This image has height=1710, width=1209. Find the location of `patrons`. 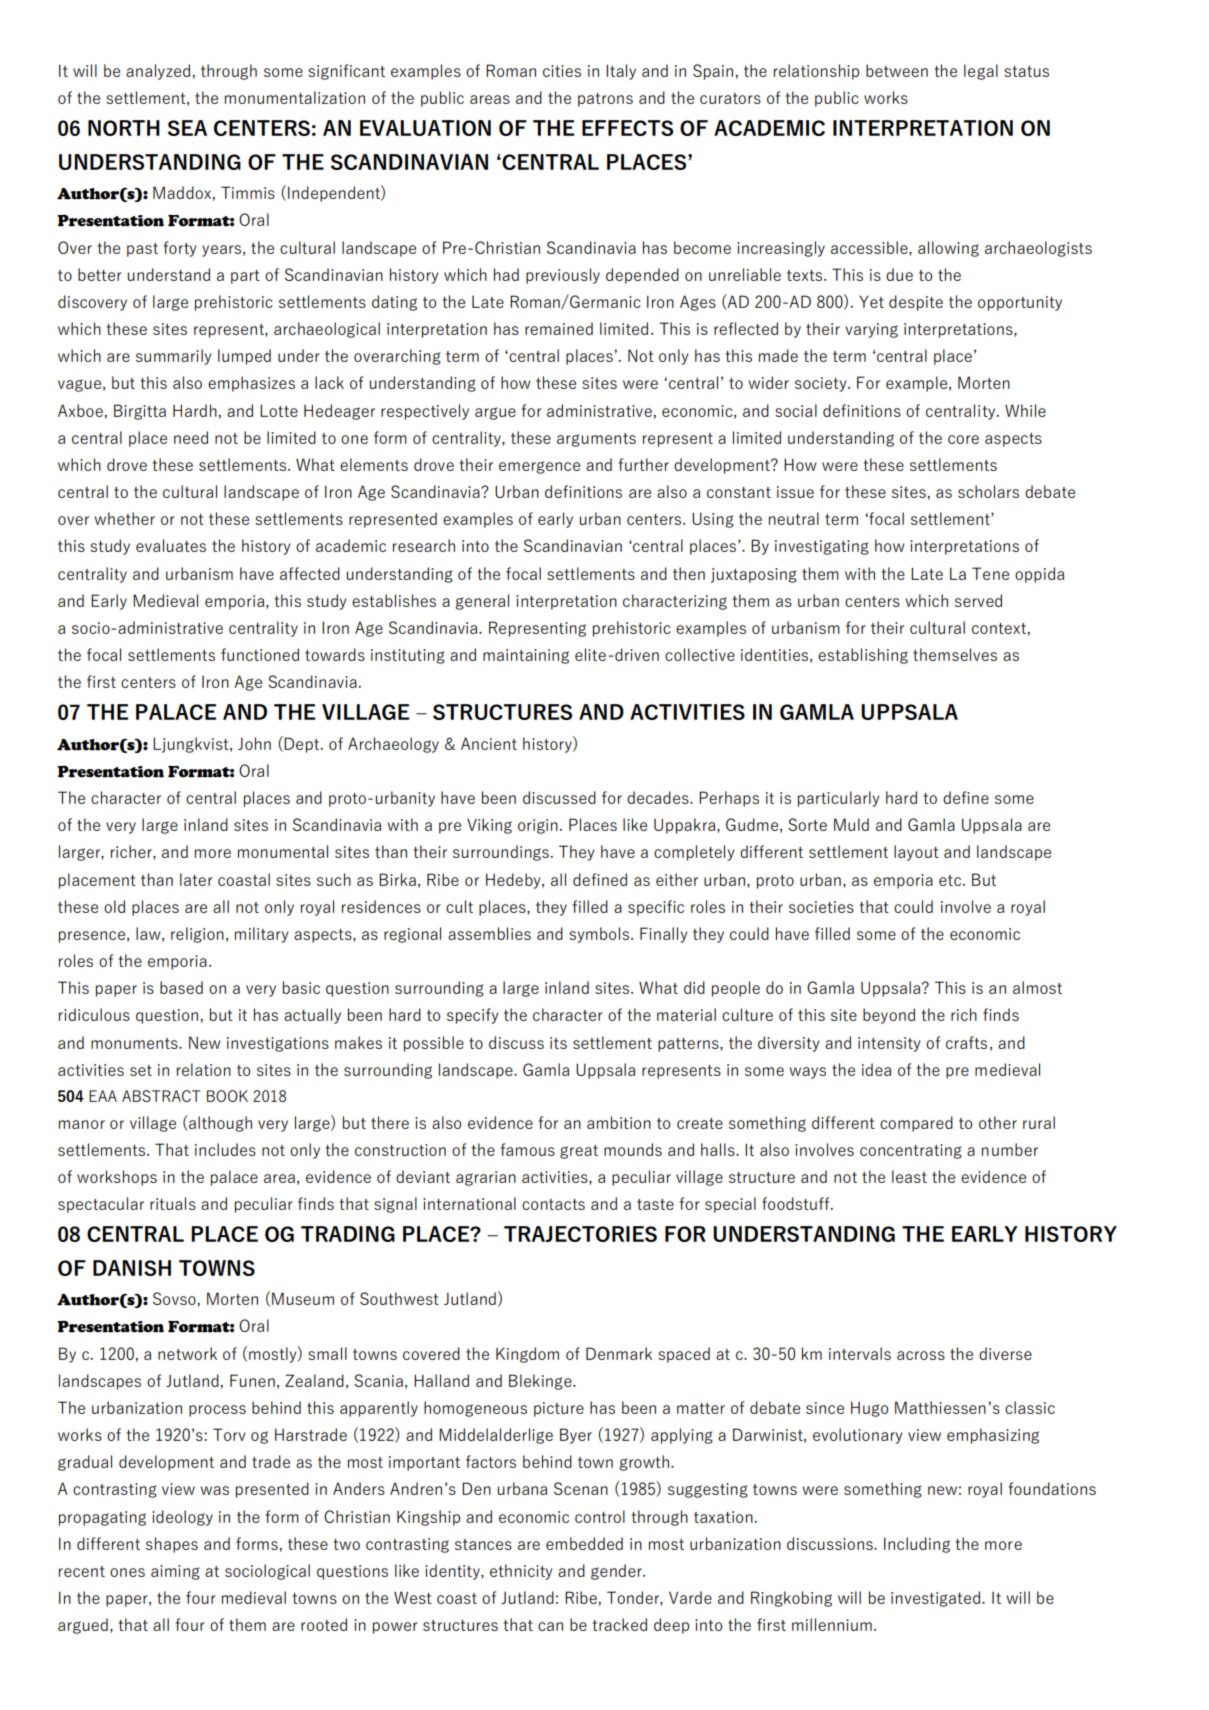

patrons is located at coordinates (605, 100).
